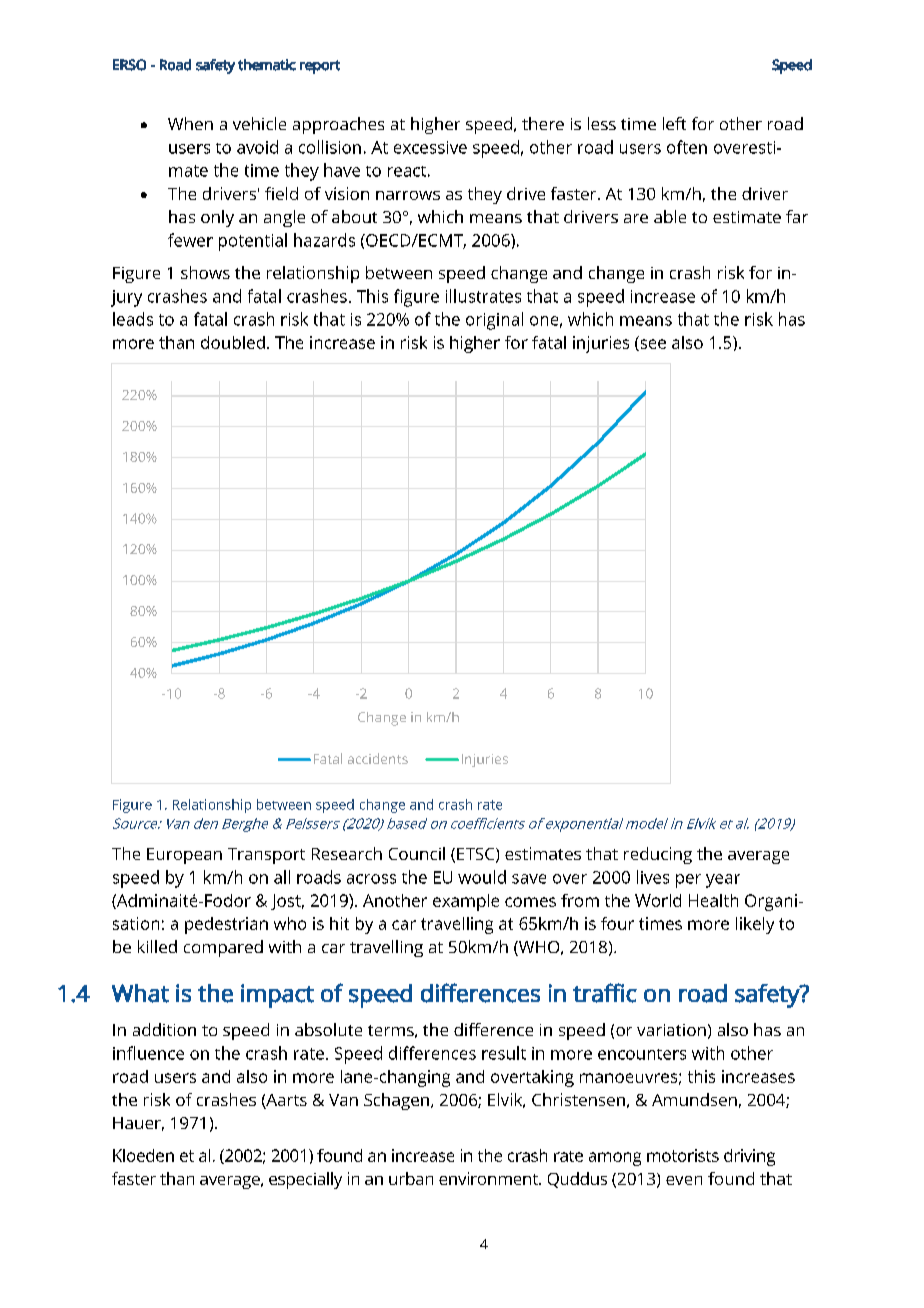 The height and width of the document is (1308, 924). What do you see at coordinates (489, 1178) in the document?
I see `environment` at bounding box center [489, 1178].
